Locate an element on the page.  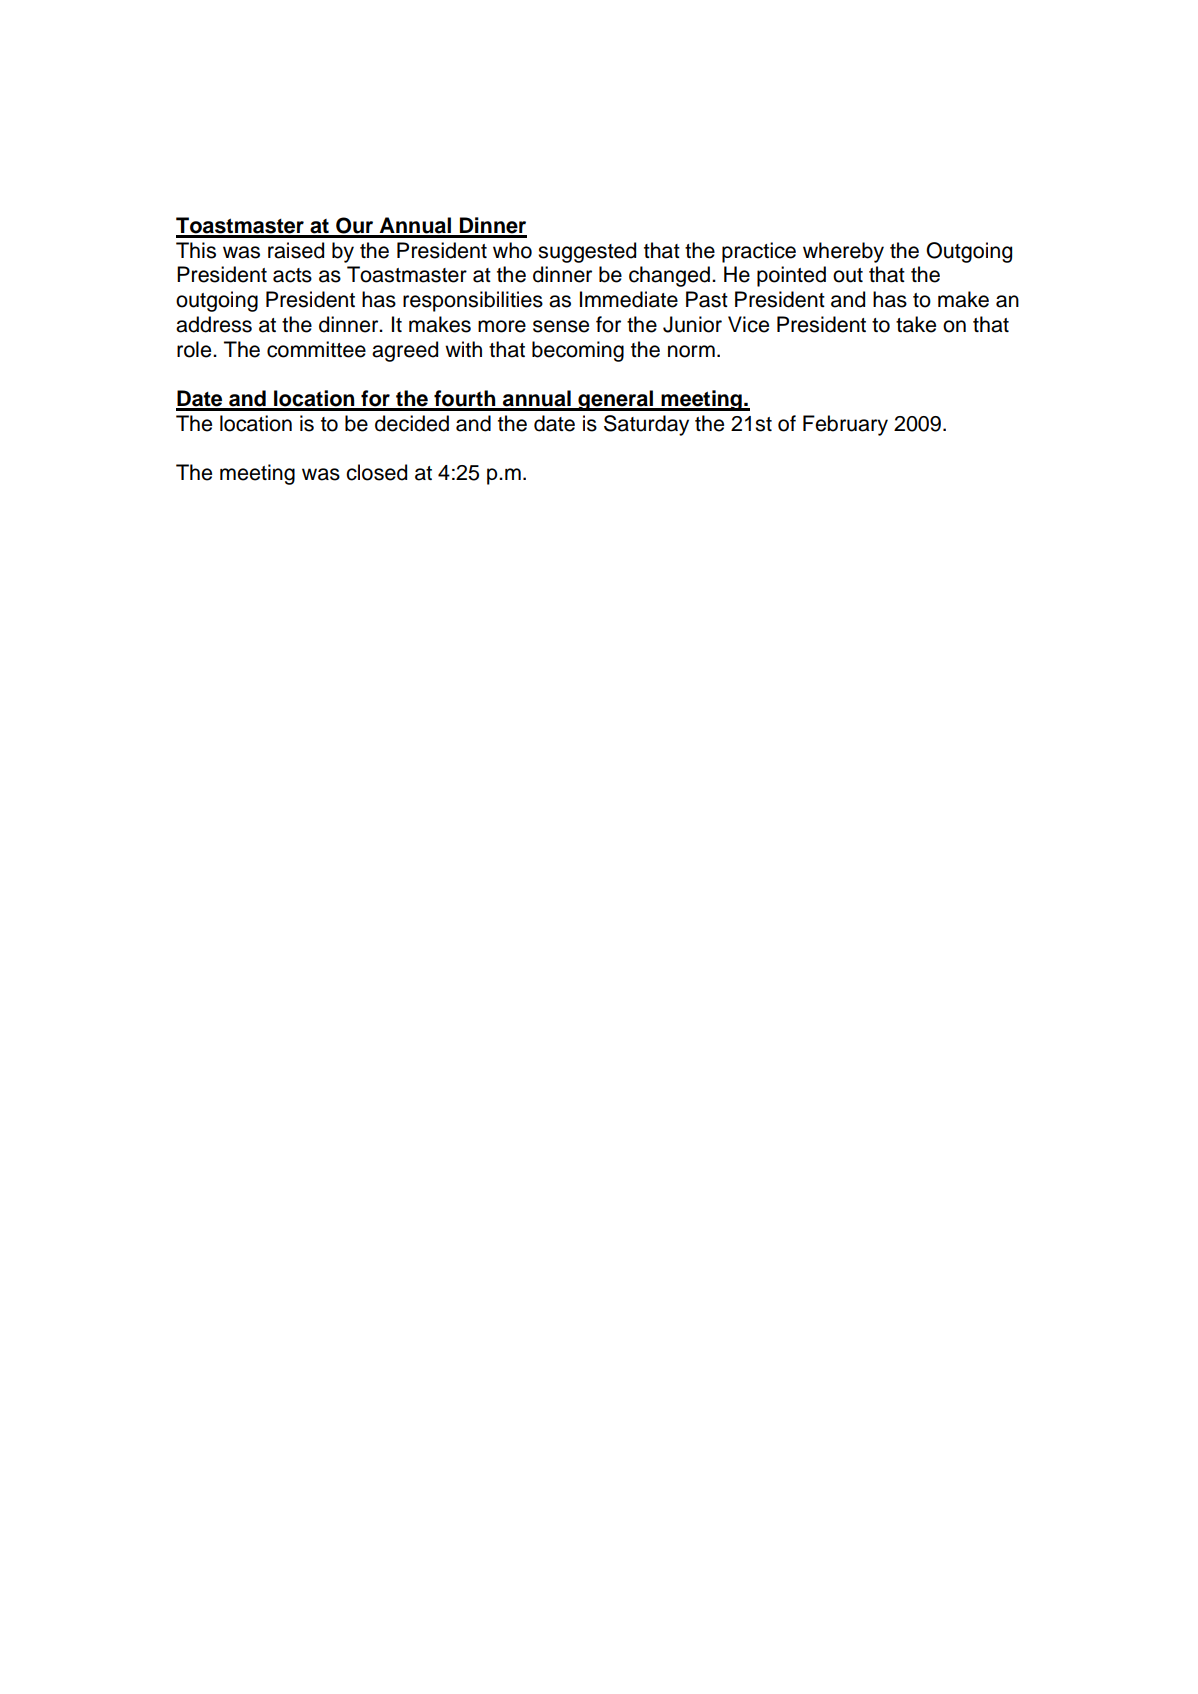
February is located at coordinates (845, 425).
